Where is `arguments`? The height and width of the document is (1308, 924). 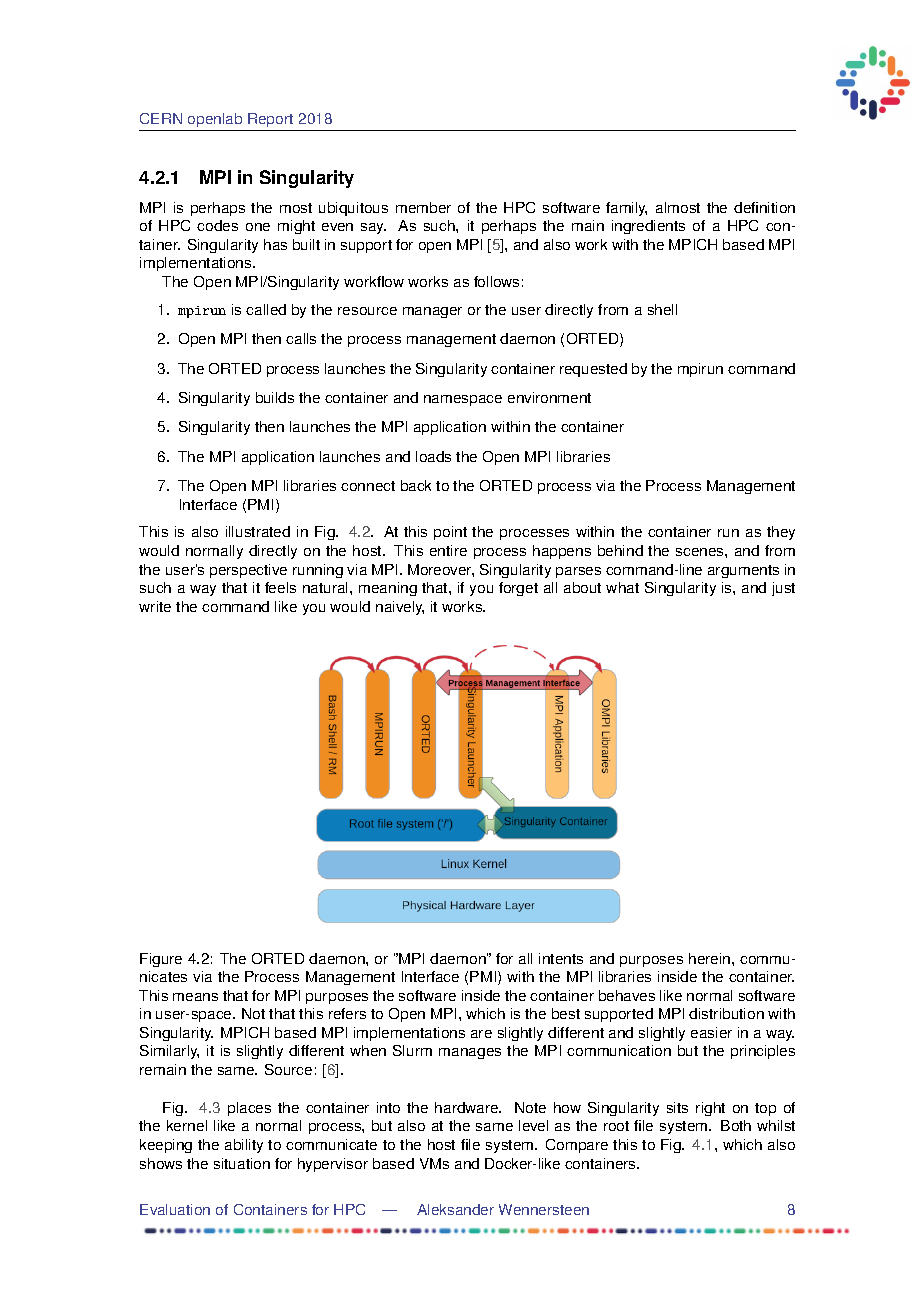 arguments is located at coordinates (743, 571).
